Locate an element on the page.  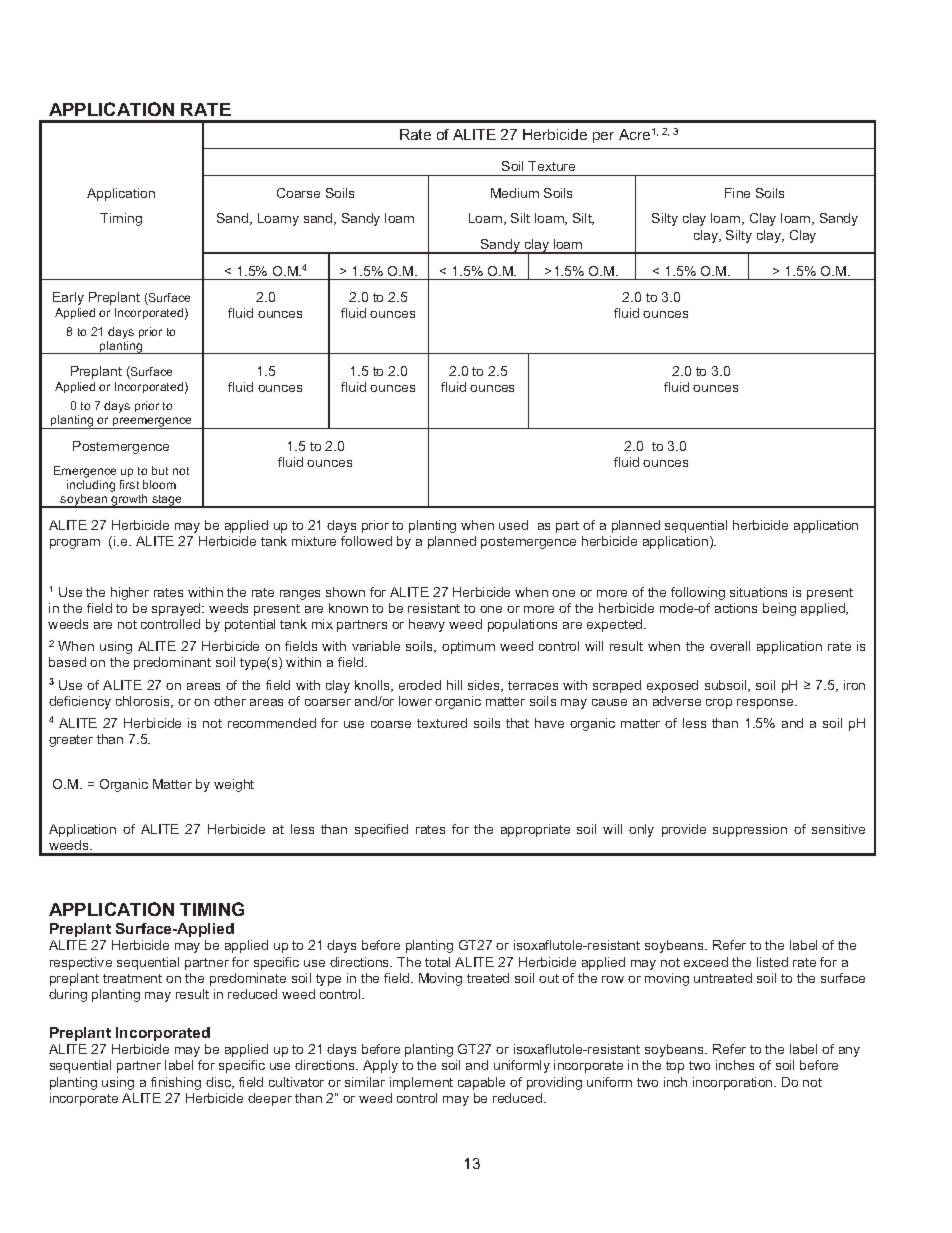
Early is located at coordinates (68, 298).
